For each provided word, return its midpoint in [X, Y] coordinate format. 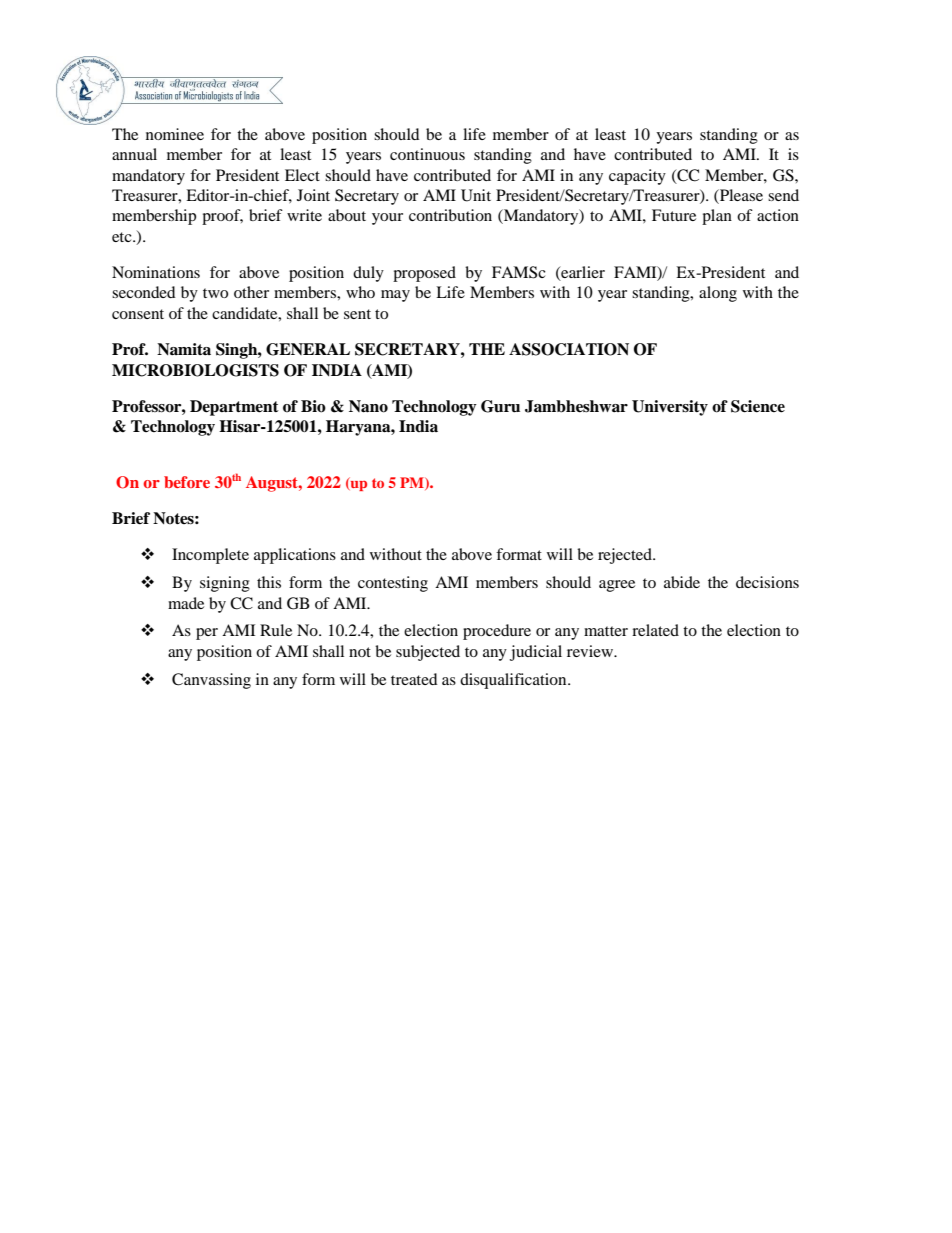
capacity [637, 177]
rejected [626, 556]
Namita [184, 349]
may [395, 296]
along [718, 294]
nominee [175, 134]
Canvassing [211, 681]
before [187, 482]
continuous [427, 154]
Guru [500, 406]
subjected [428, 653]
